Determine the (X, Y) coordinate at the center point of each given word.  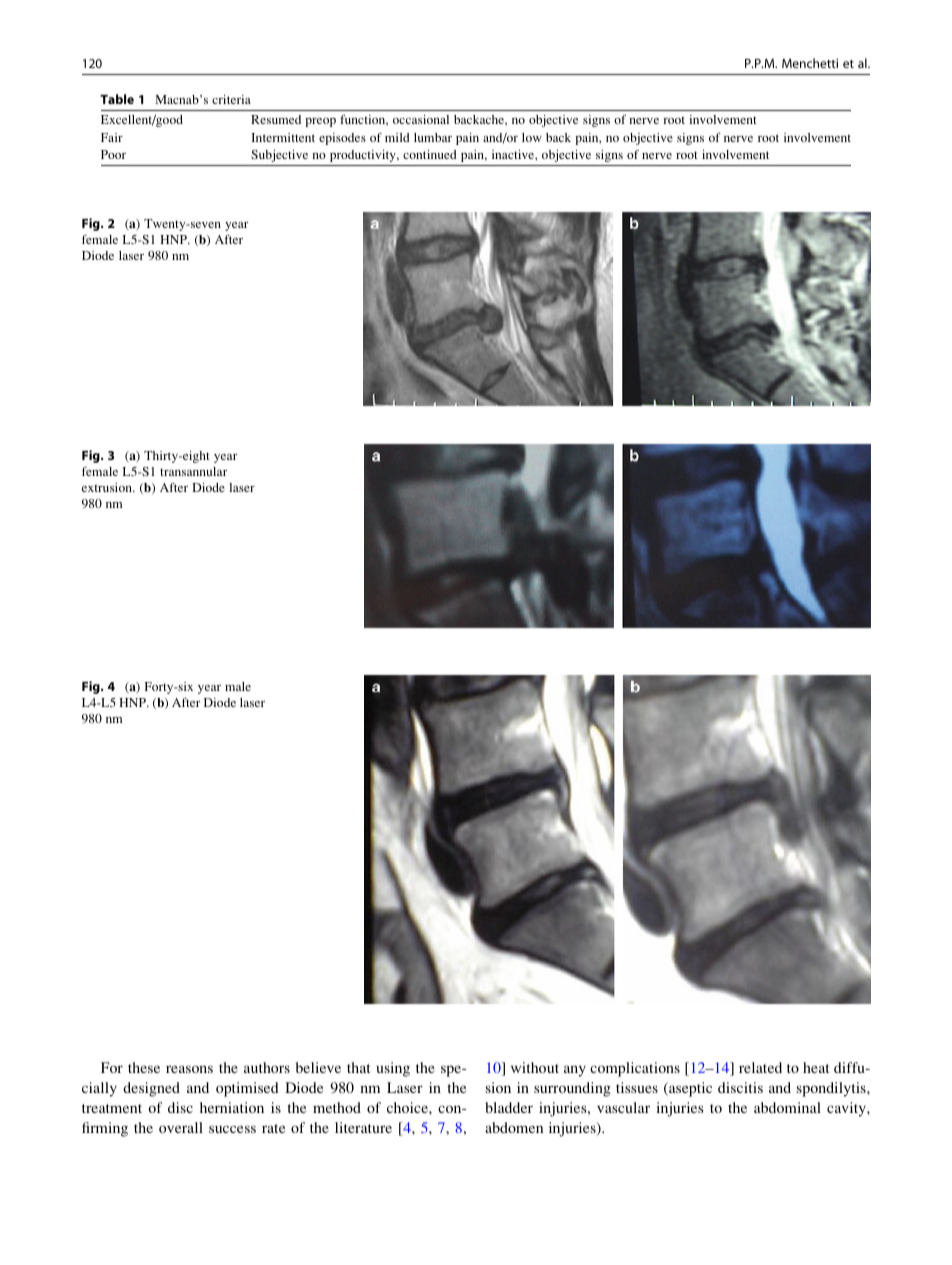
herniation (232, 1107)
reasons (189, 1069)
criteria (231, 99)
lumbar (433, 137)
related (760, 1067)
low (532, 137)
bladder (509, 1107)
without (535, 1067)
